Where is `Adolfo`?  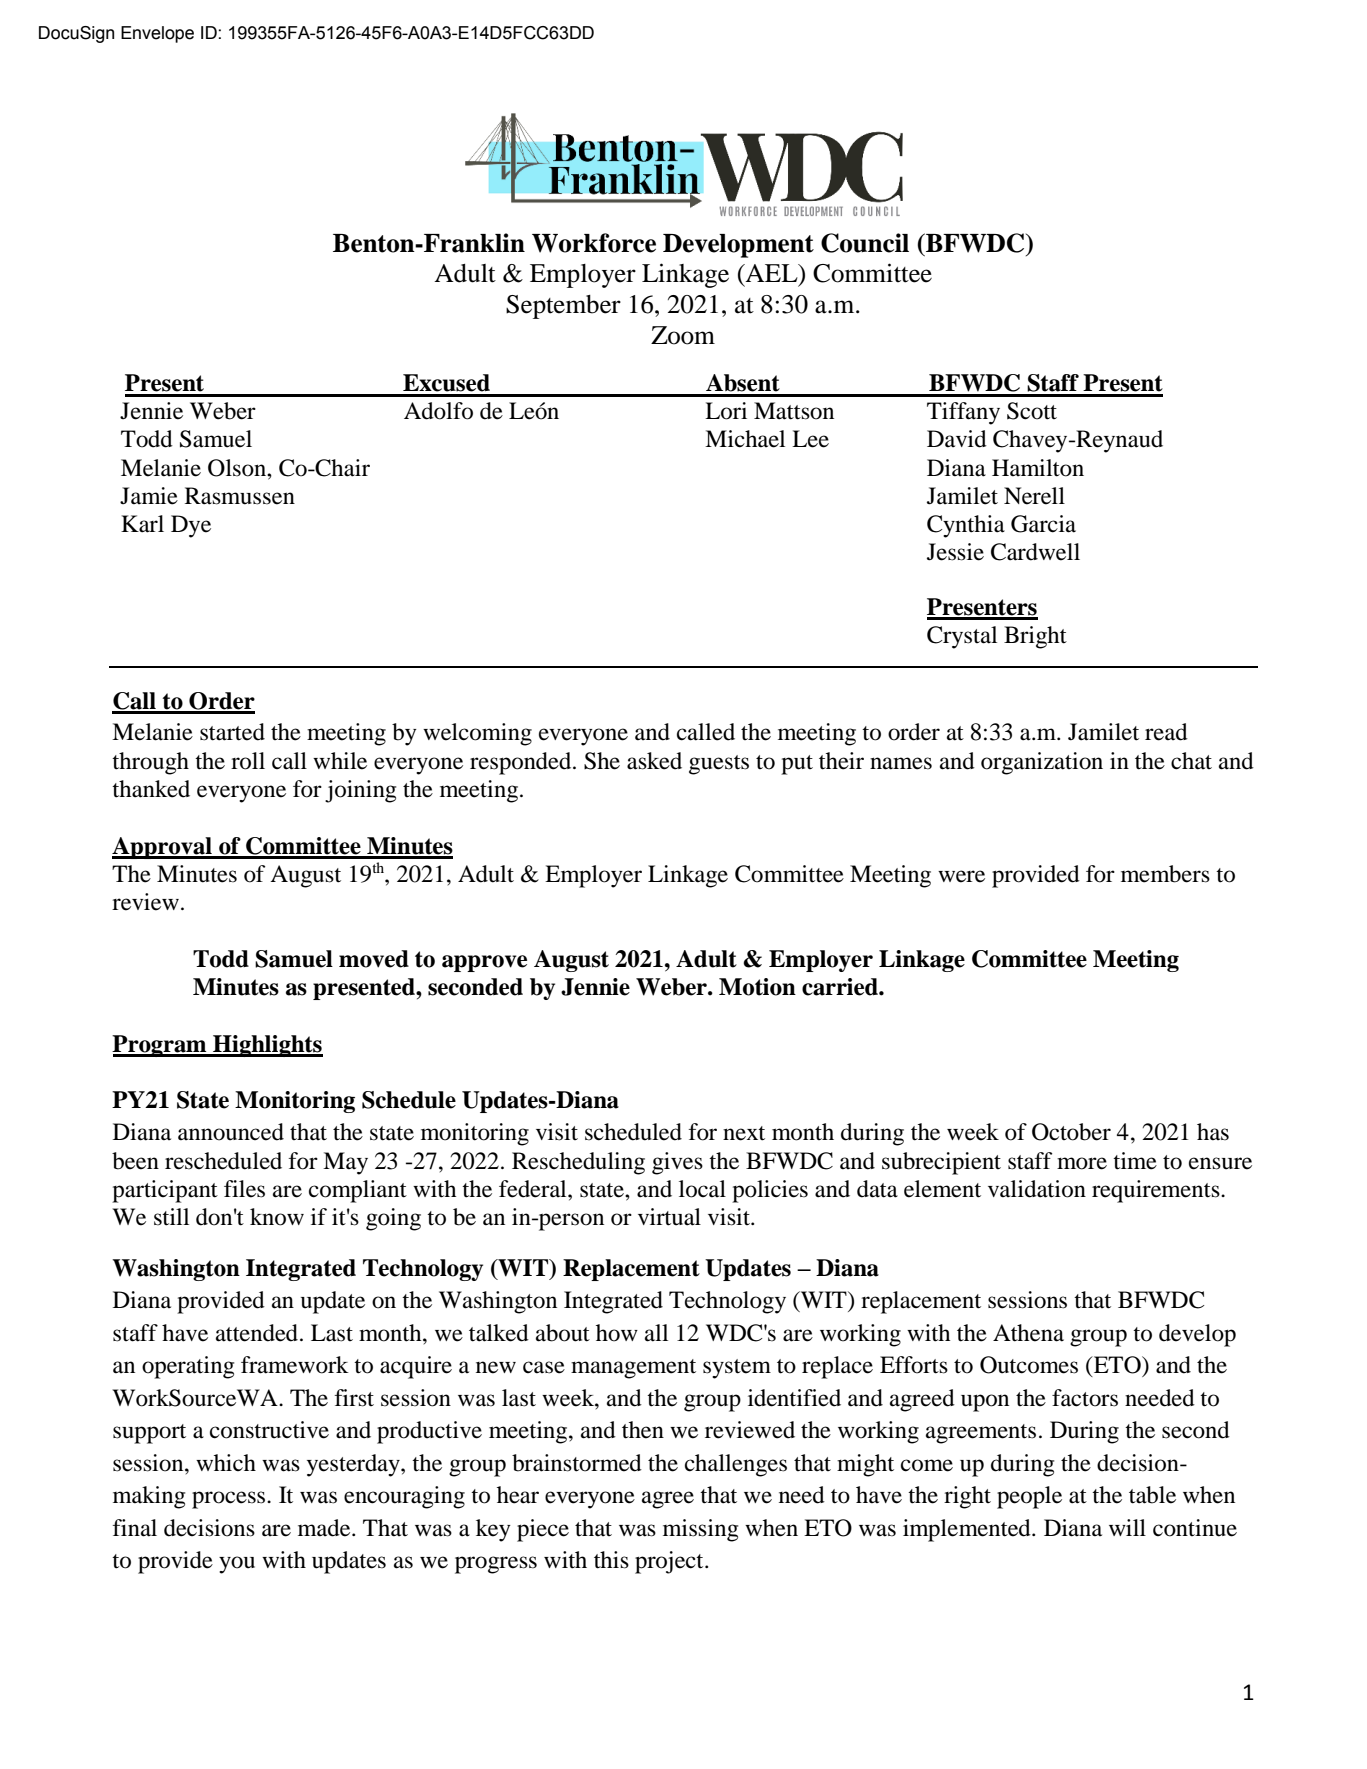 Adolfo is located at coordinates (438, 411).
